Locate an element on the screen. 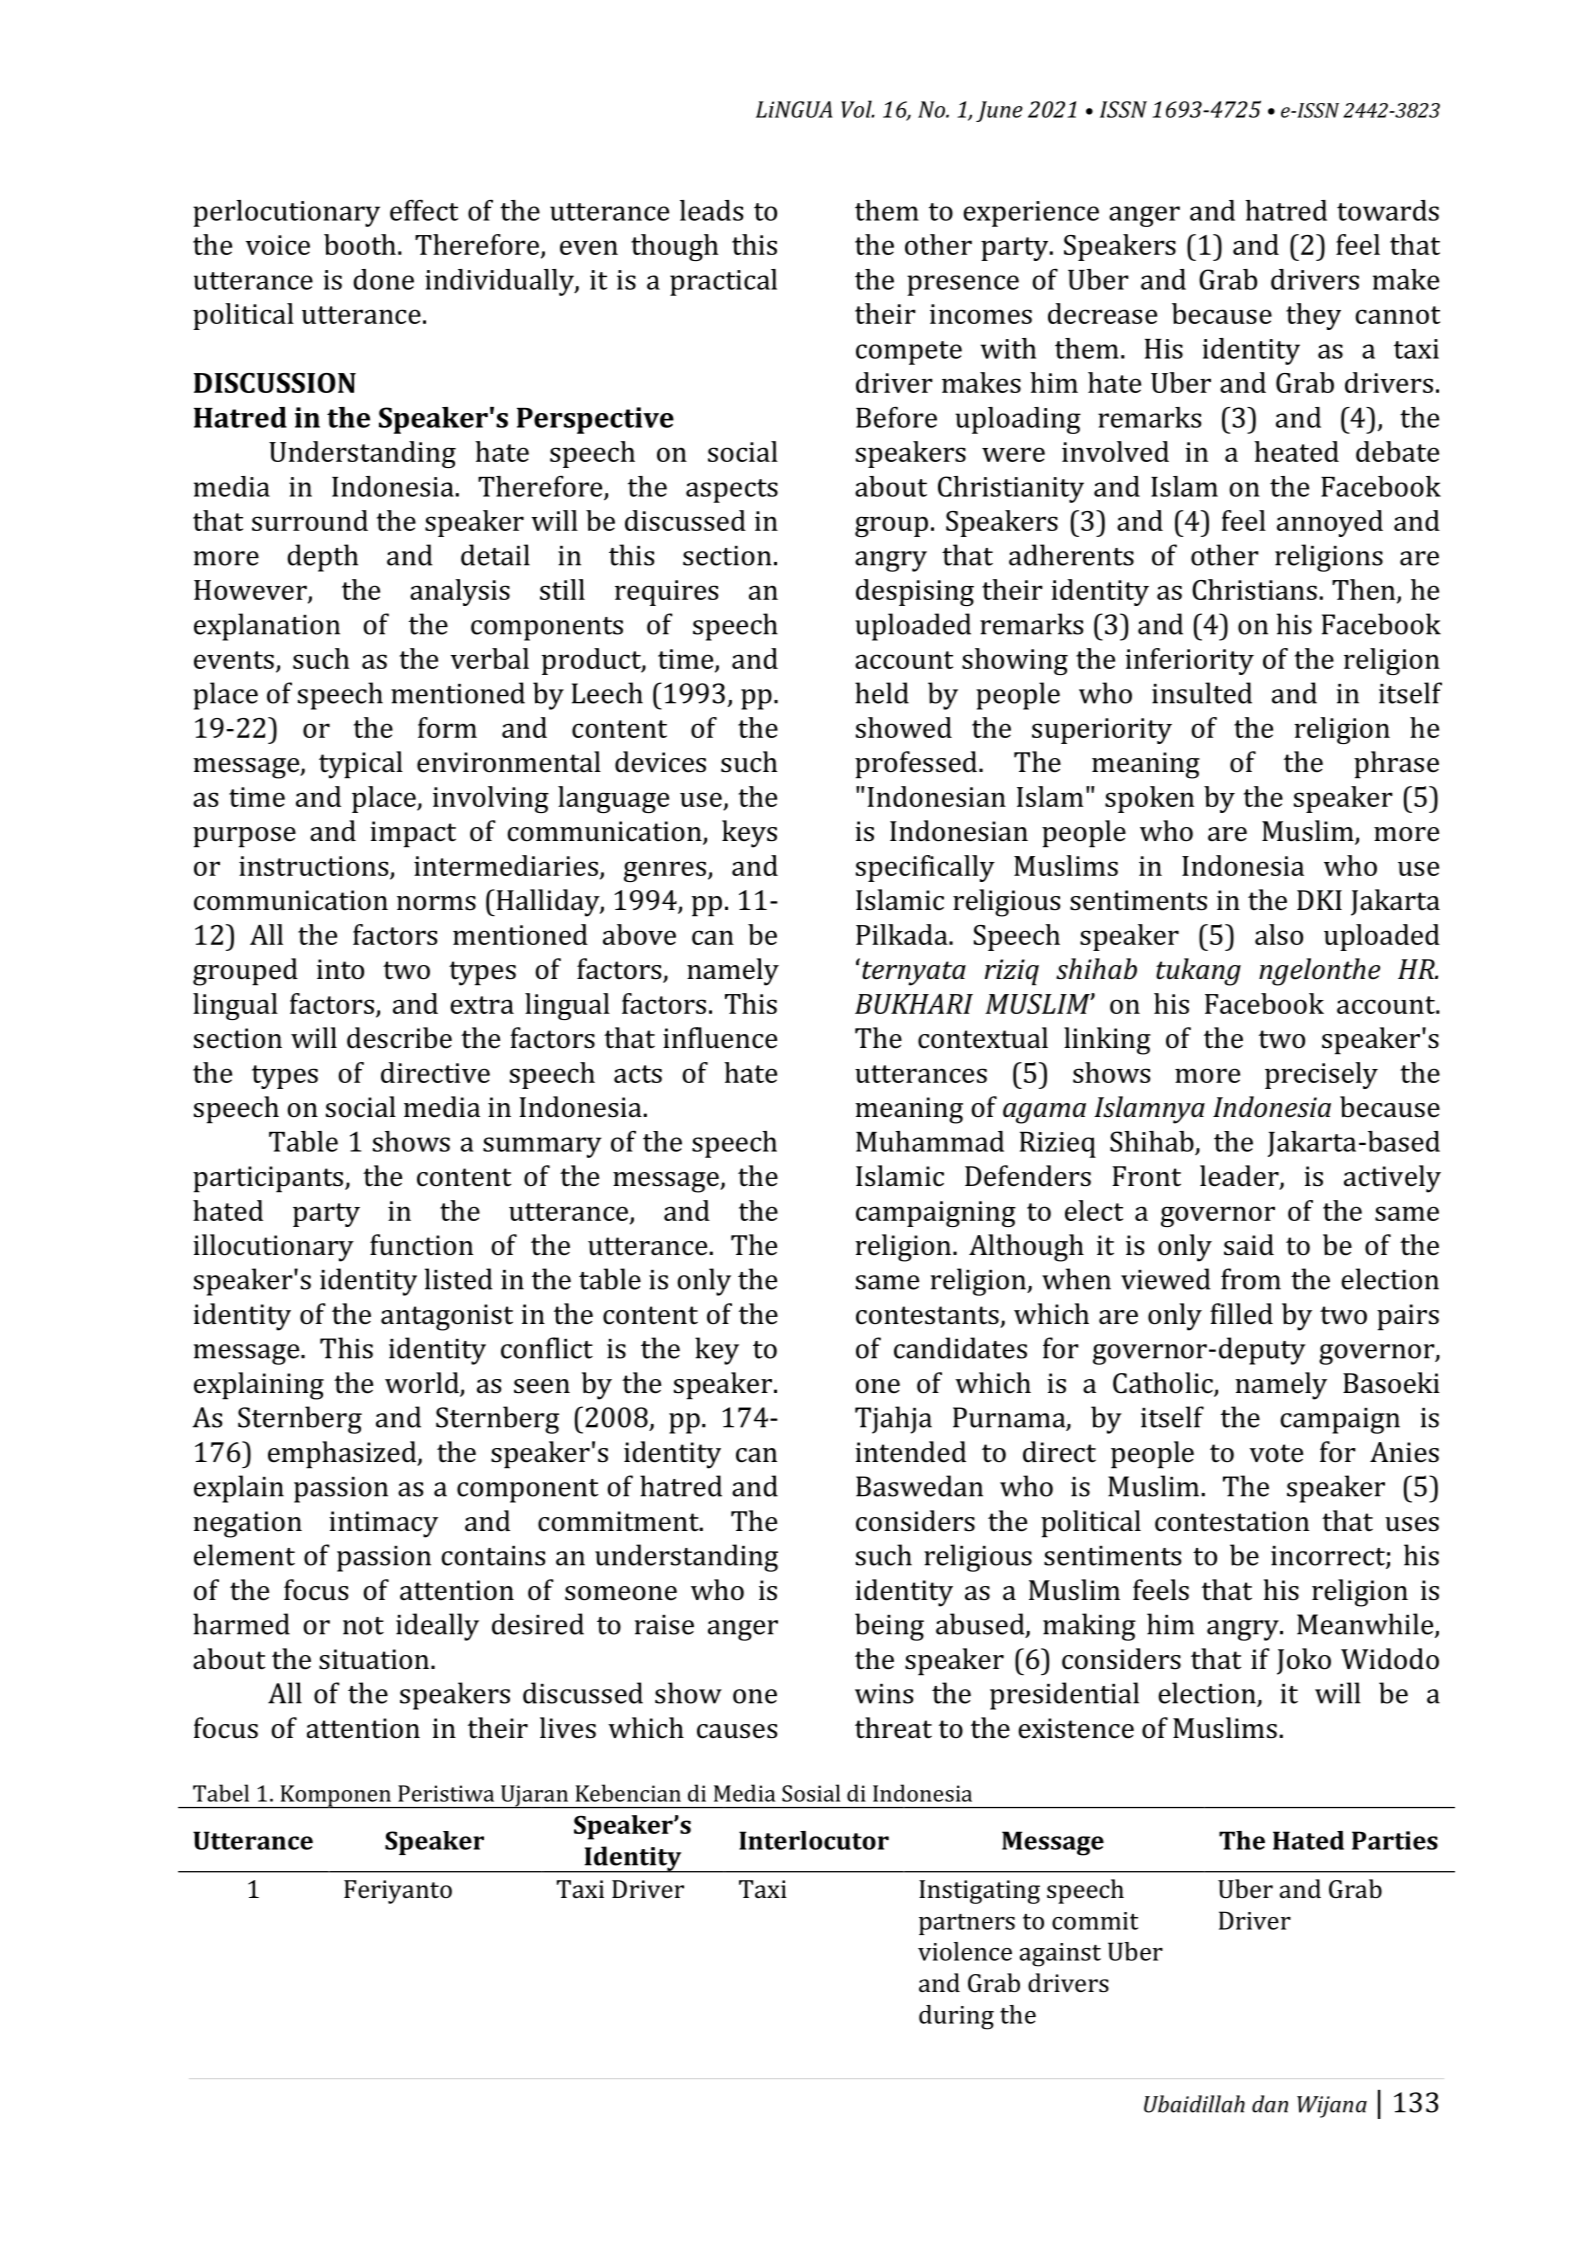  precisely is located at coordinates (1321, 1075).
